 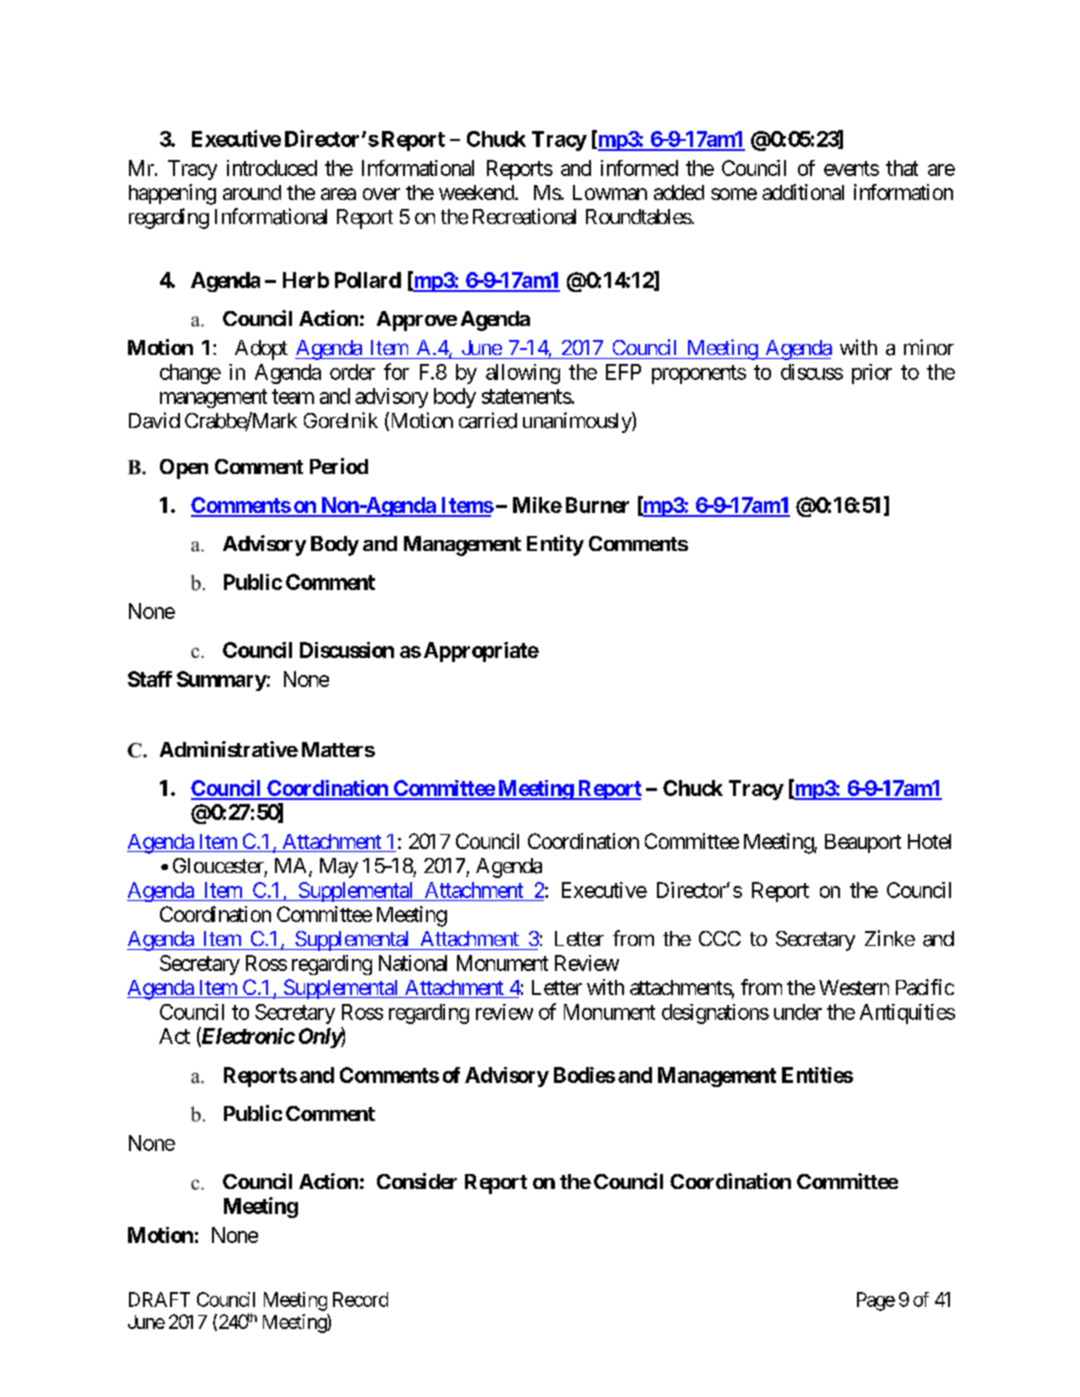 I want to click on Western, so click(x=854, y=987).
